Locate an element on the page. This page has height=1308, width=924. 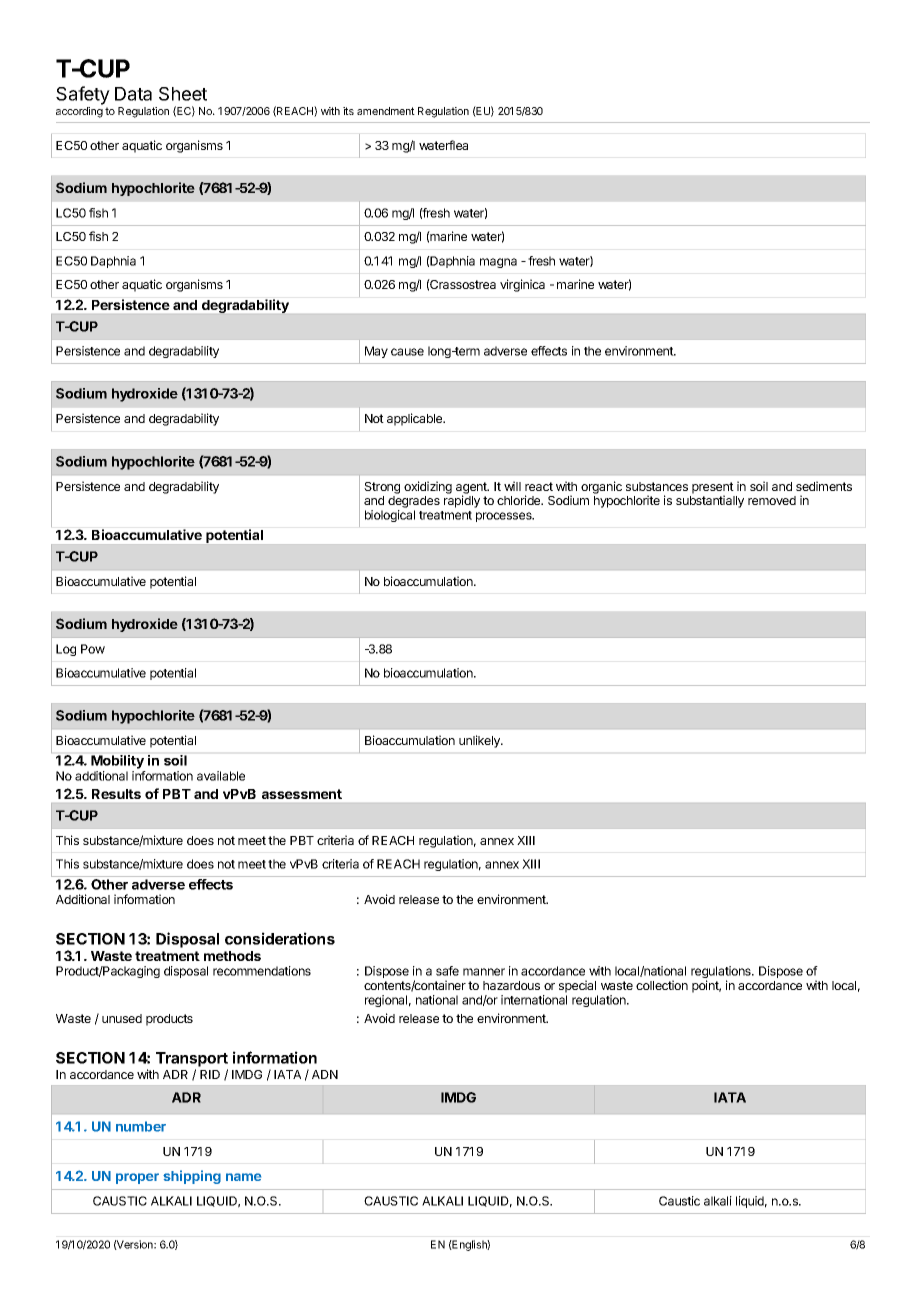
present is located at coordinates (713, 489).
